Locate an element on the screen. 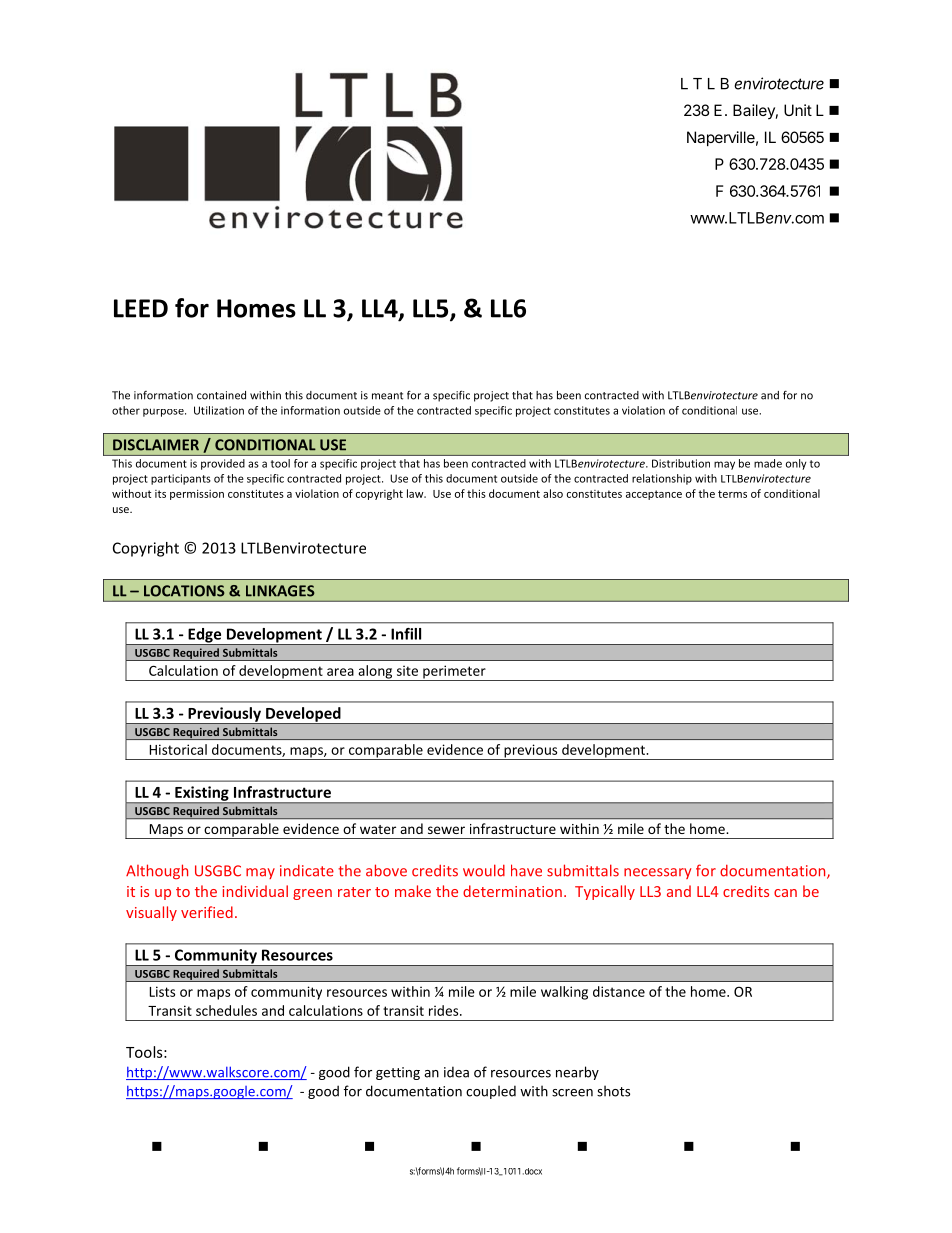  necessary is located at coordinates (657, 873).
